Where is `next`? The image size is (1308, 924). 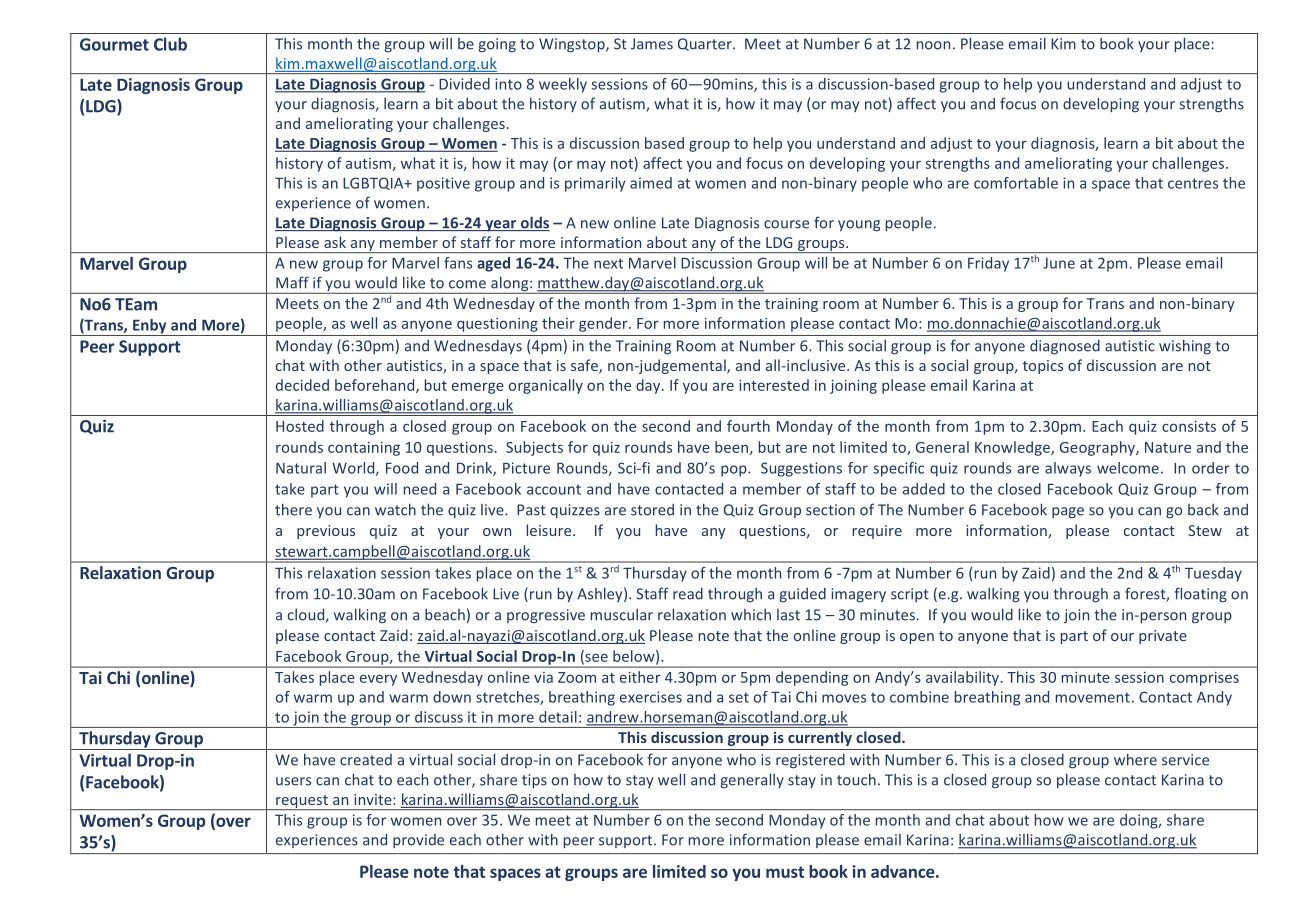
next is located at coordinates (608, 263).
